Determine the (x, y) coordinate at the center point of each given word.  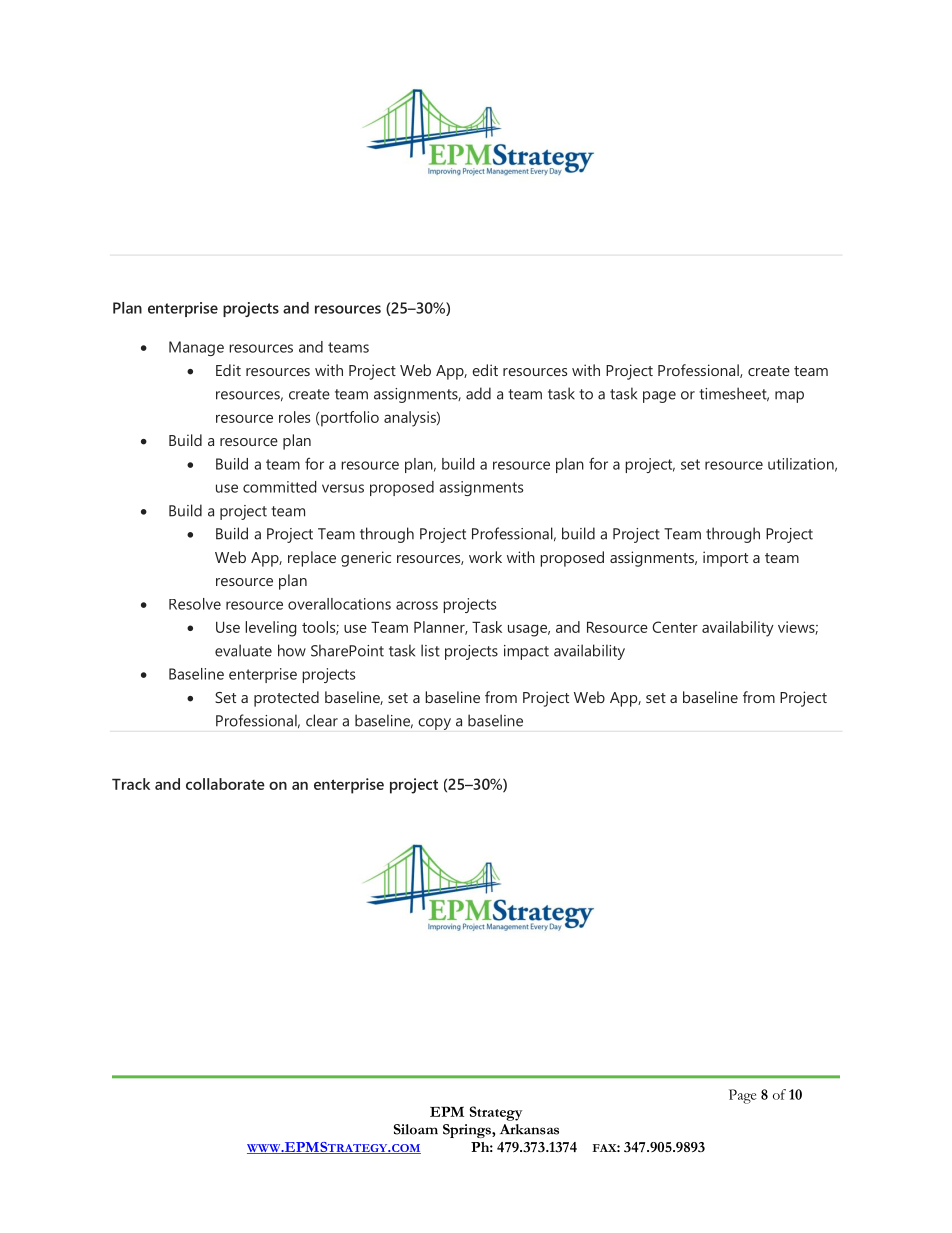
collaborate (225, 784)
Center (675, 627)
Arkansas (529, 1129)
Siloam (416, 1129)
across (417, 605)
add (478, 393)
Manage (196, 348)
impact (526, 652)
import (725, 559)
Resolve (195, 604)
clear (322, 720)
